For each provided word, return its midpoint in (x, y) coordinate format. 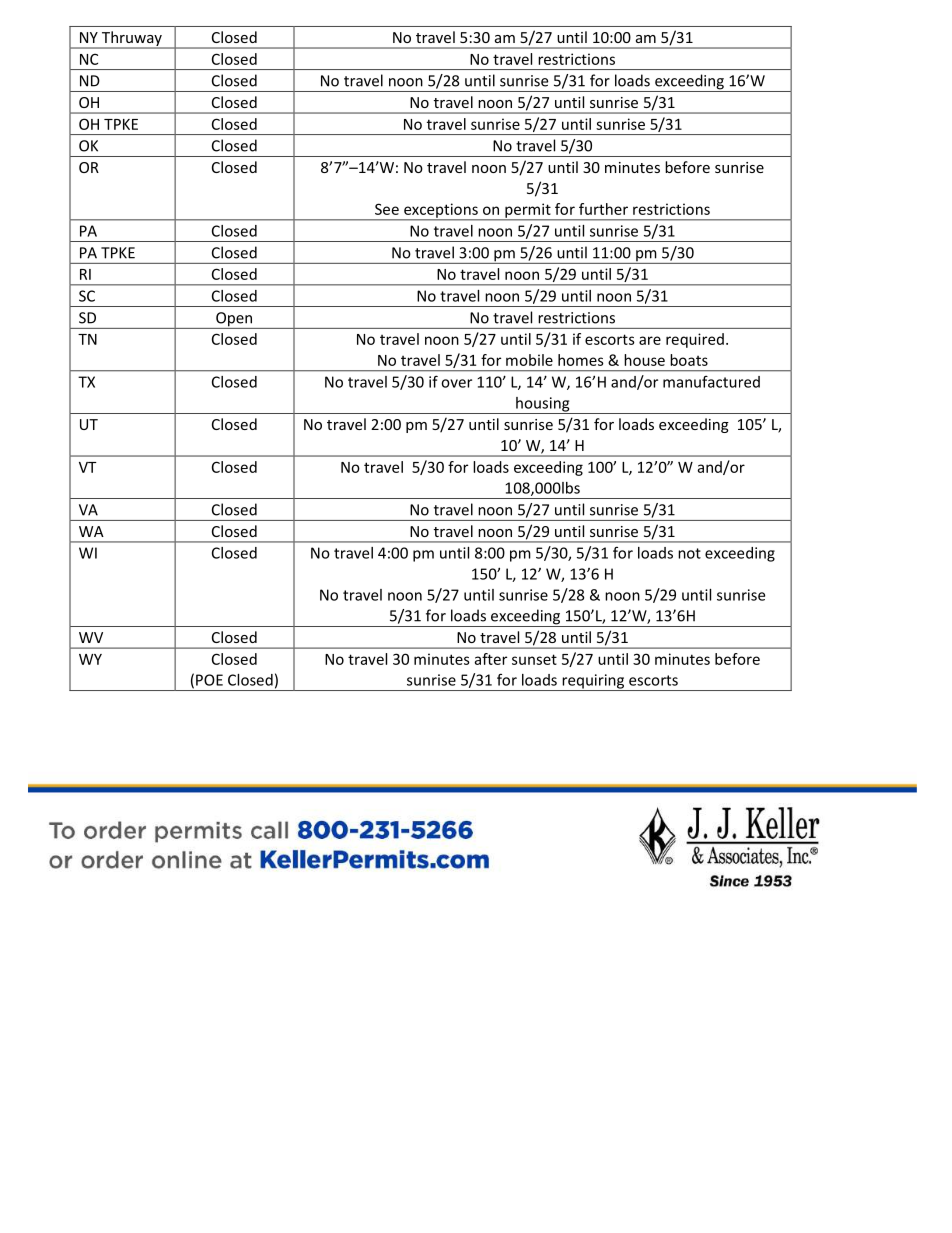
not (689, 553)
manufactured (711, 381)
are (650, 340)
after (490, 659)
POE (209, 680)
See (387, 209)
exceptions (441, 211)
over (456, 383)
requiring (593, 682)
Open (234, 320)
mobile (529, 360)
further (603, 209)
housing (543, 405)
